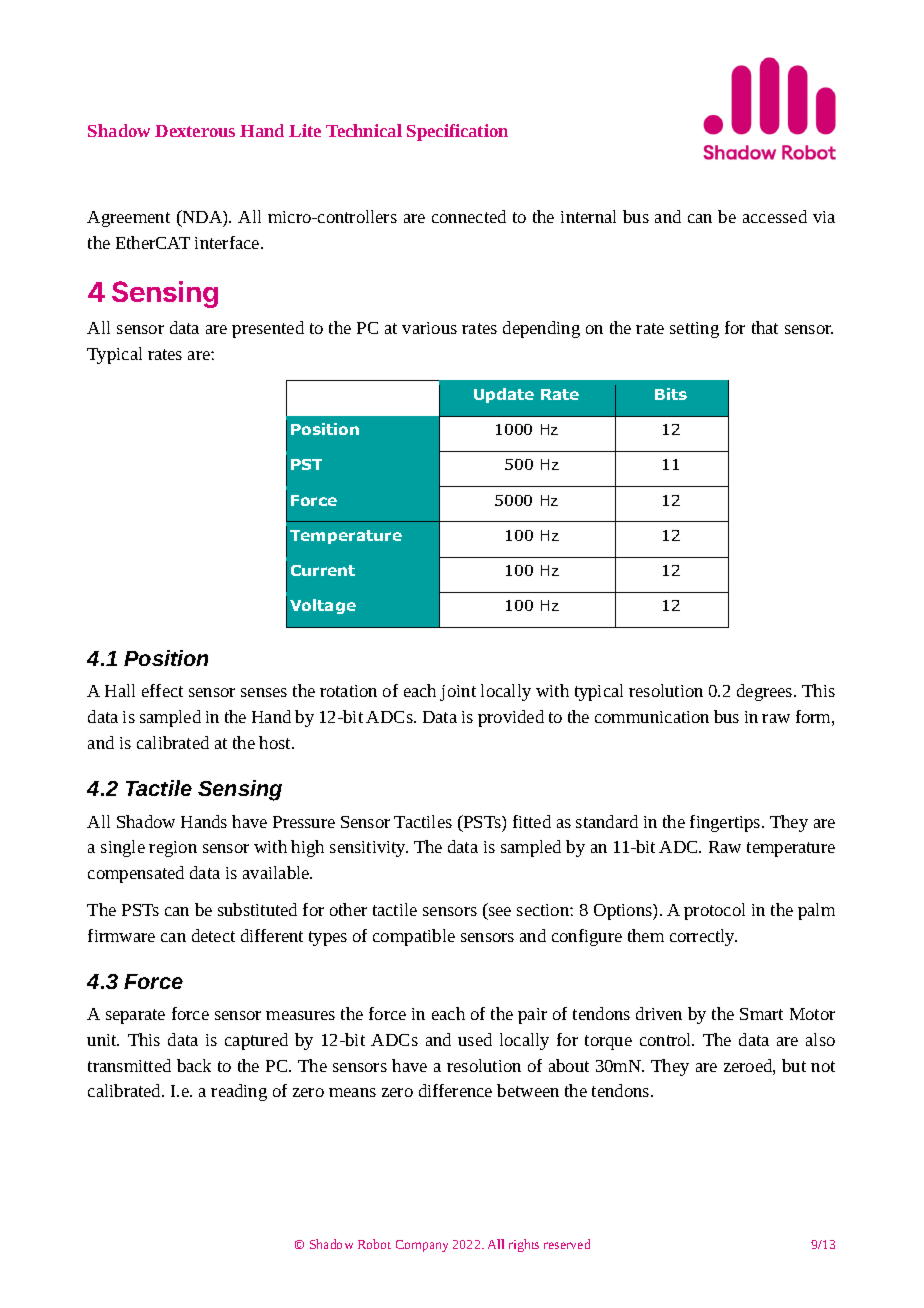  Describe the element at coordinates (766, 692) in the page. I see `degrees` at that location.
